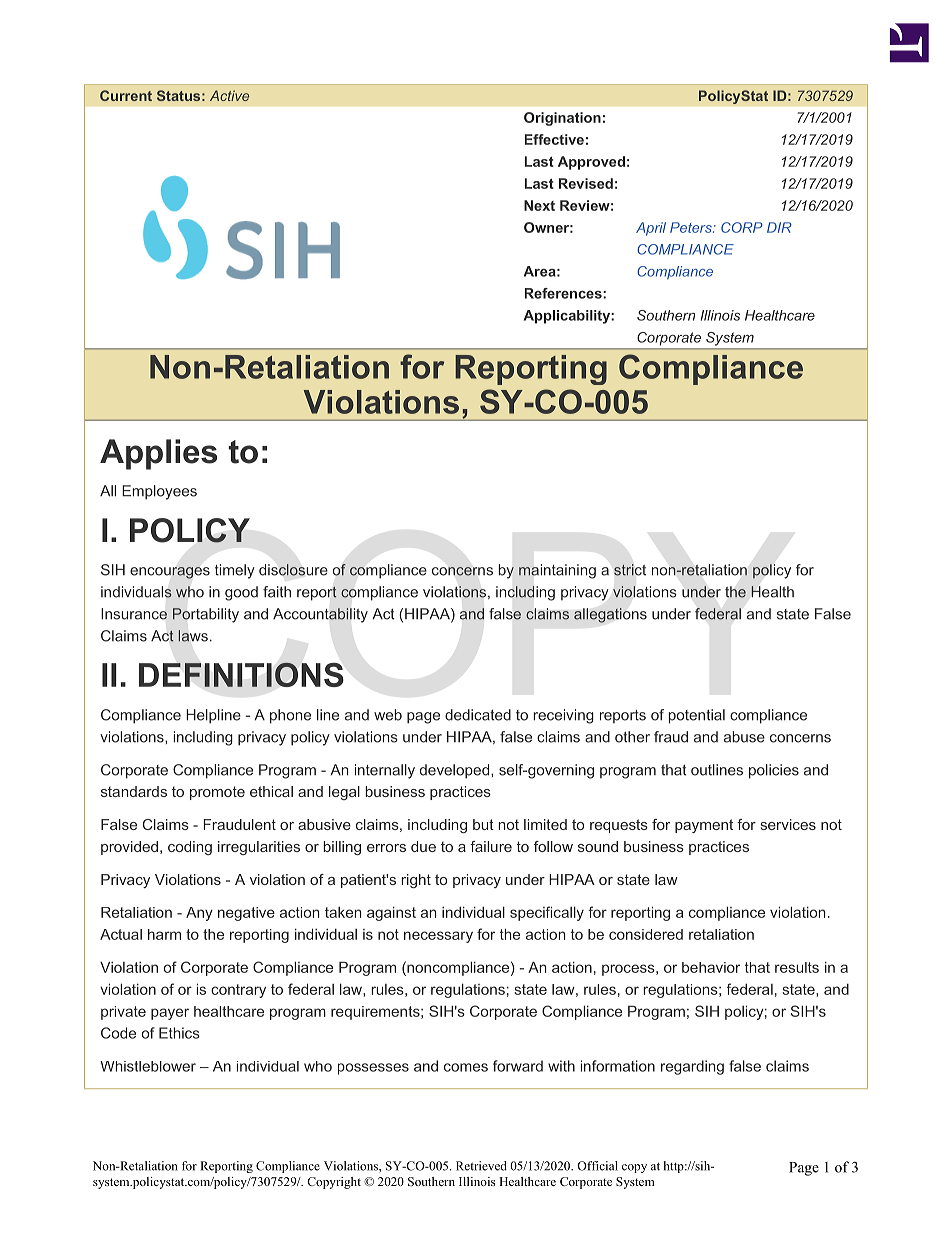 The width and height of the image is (952, 1233). What do you see at coordinates (554, 139) in the image?
I see `Effective` at bounding box center [554, 139].
